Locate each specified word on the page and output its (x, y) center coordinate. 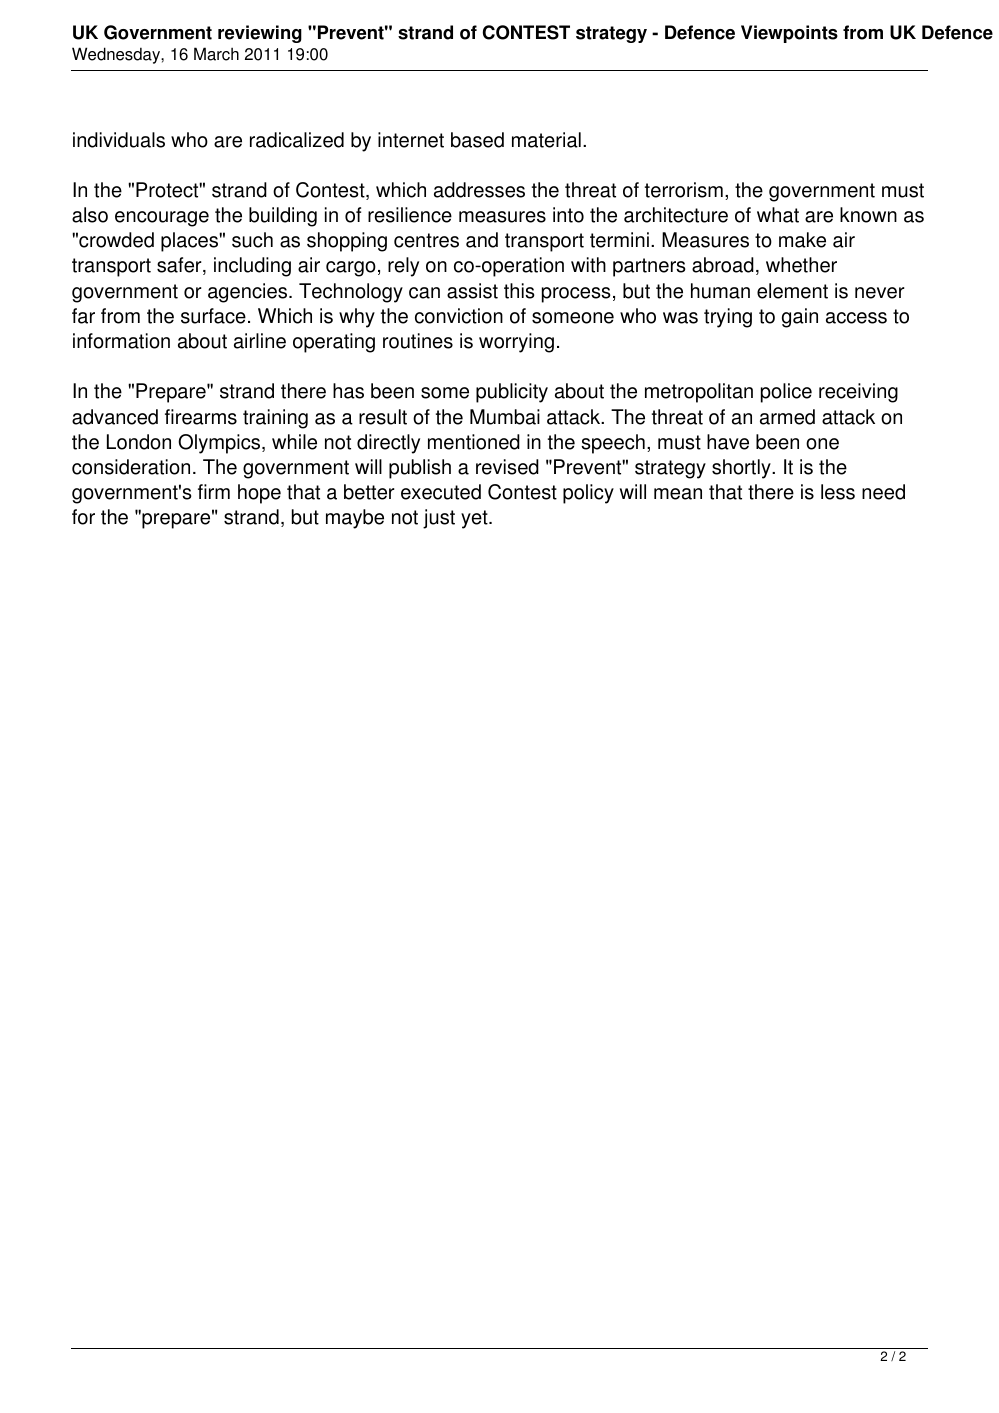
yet (475, 519)
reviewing (260, 34)
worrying (516, 343)
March (216, 54)
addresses (479, 190)
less (838, 492)
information (121, 341)
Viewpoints (789, 34)
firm (214, 491)
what (778, 215)
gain (800, 318)
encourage (162, 219)
